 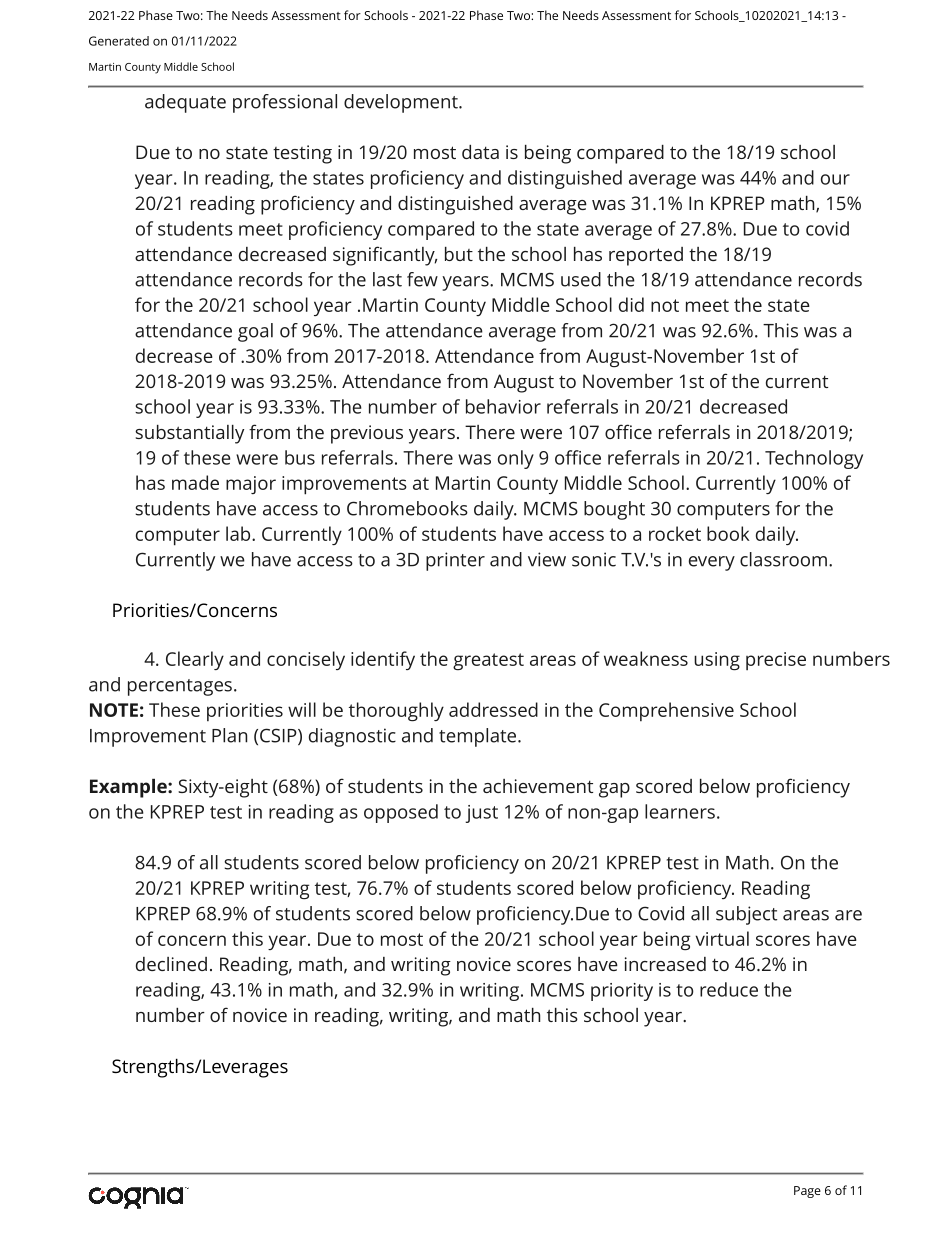 What do you see at coordinates (171, 964) in the document?
I see `declined` at bounding box center [171, 964].
